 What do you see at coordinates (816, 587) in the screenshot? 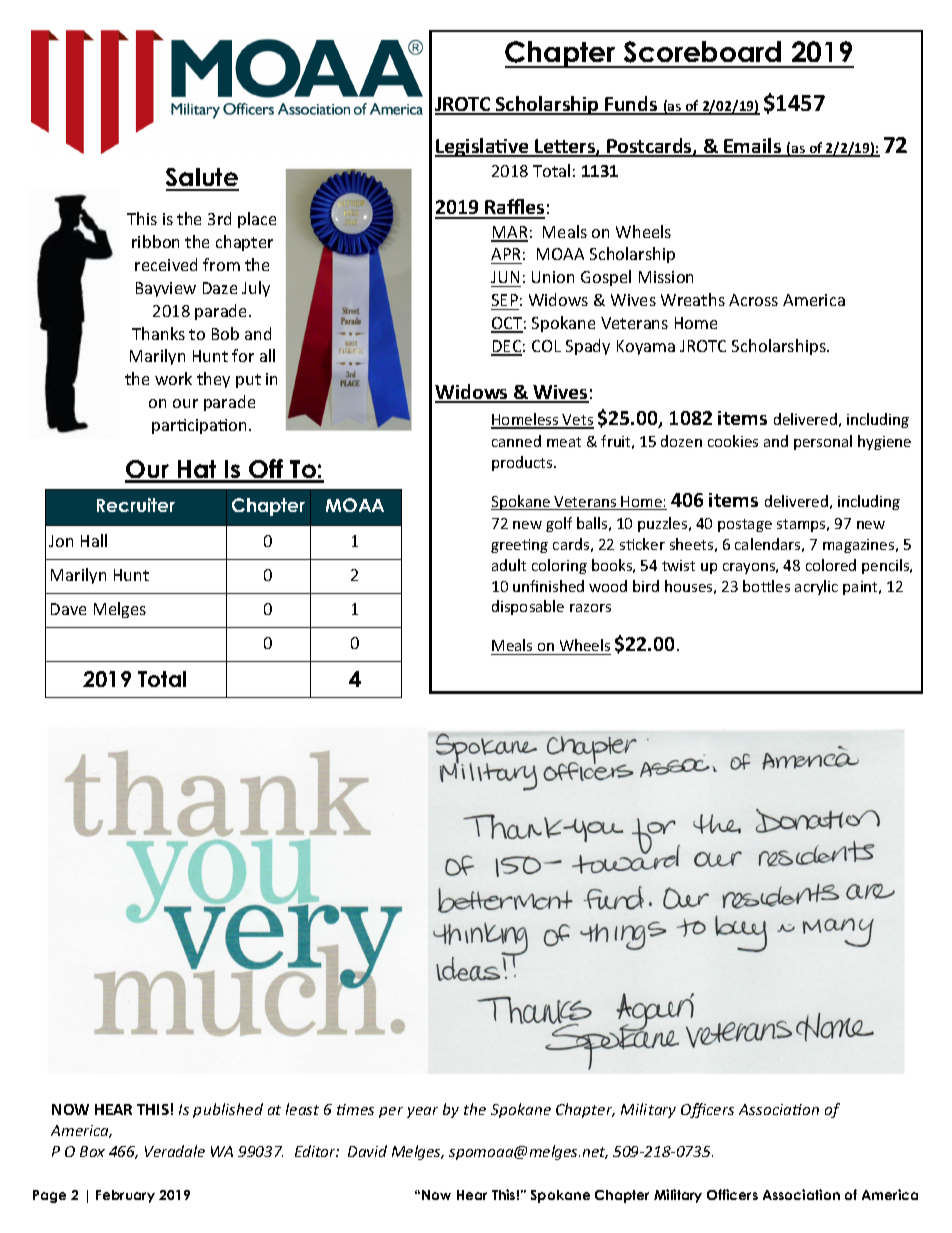
I see `acrylic` at bounding box center [816, 587].
